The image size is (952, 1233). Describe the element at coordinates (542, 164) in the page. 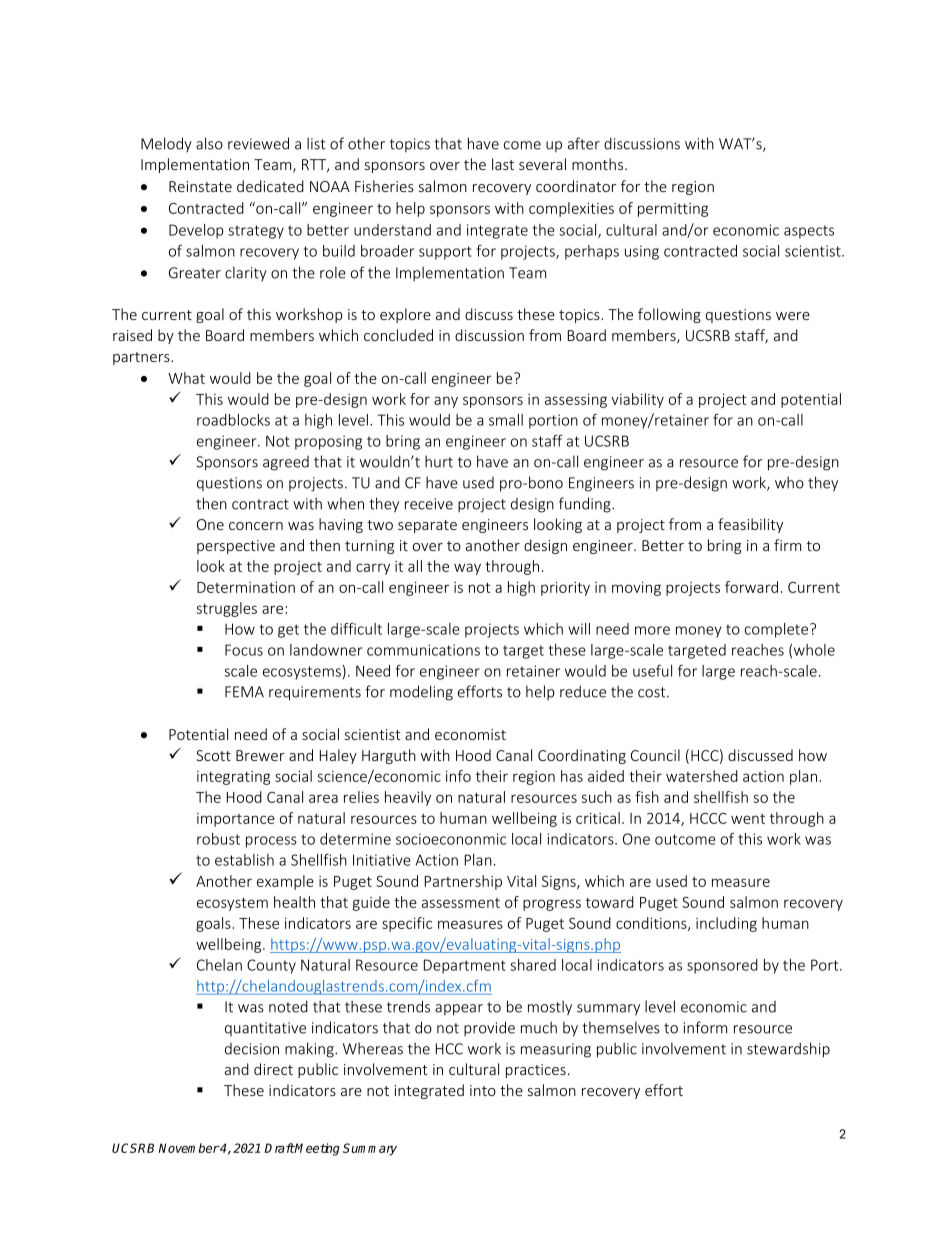

I see `several` at that location.
